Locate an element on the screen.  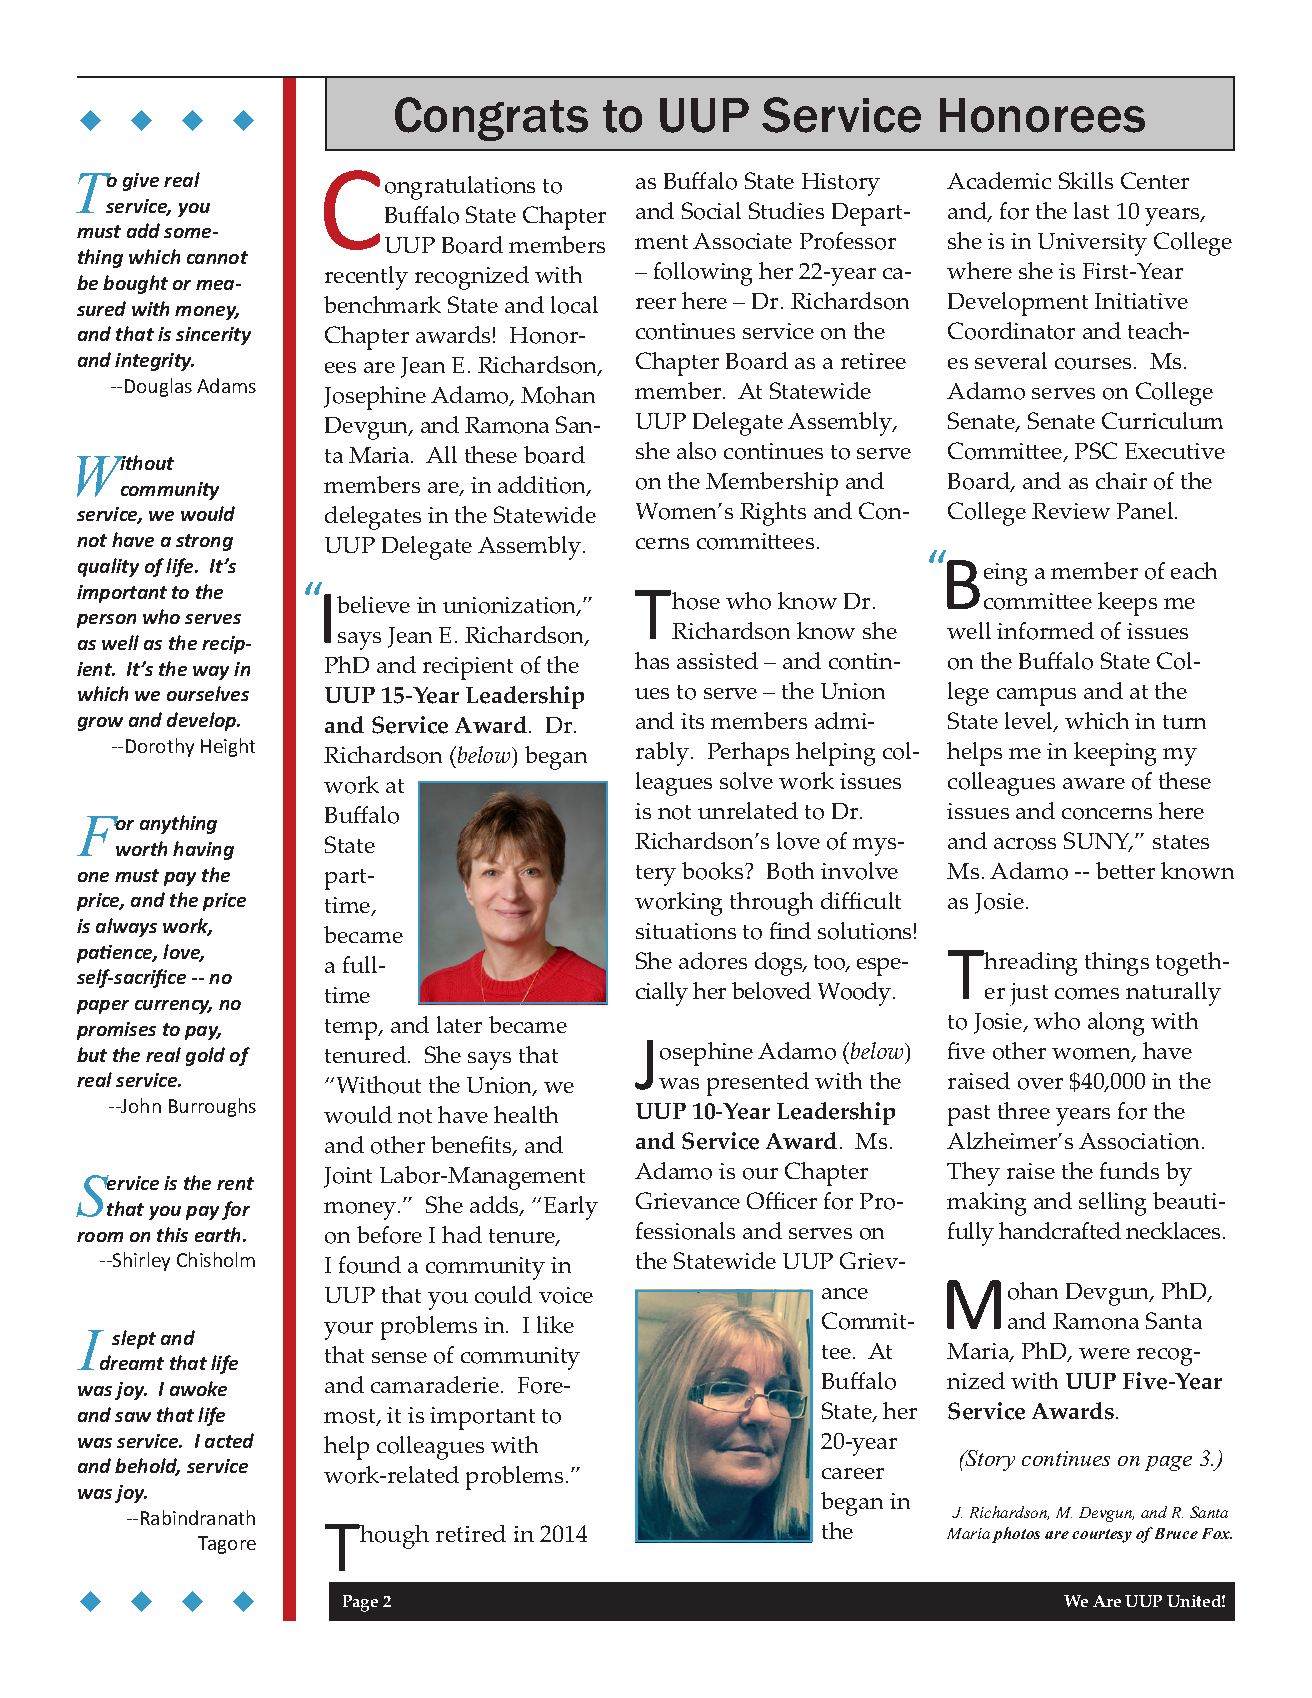
retired is located at coordinates (471, 1533).
